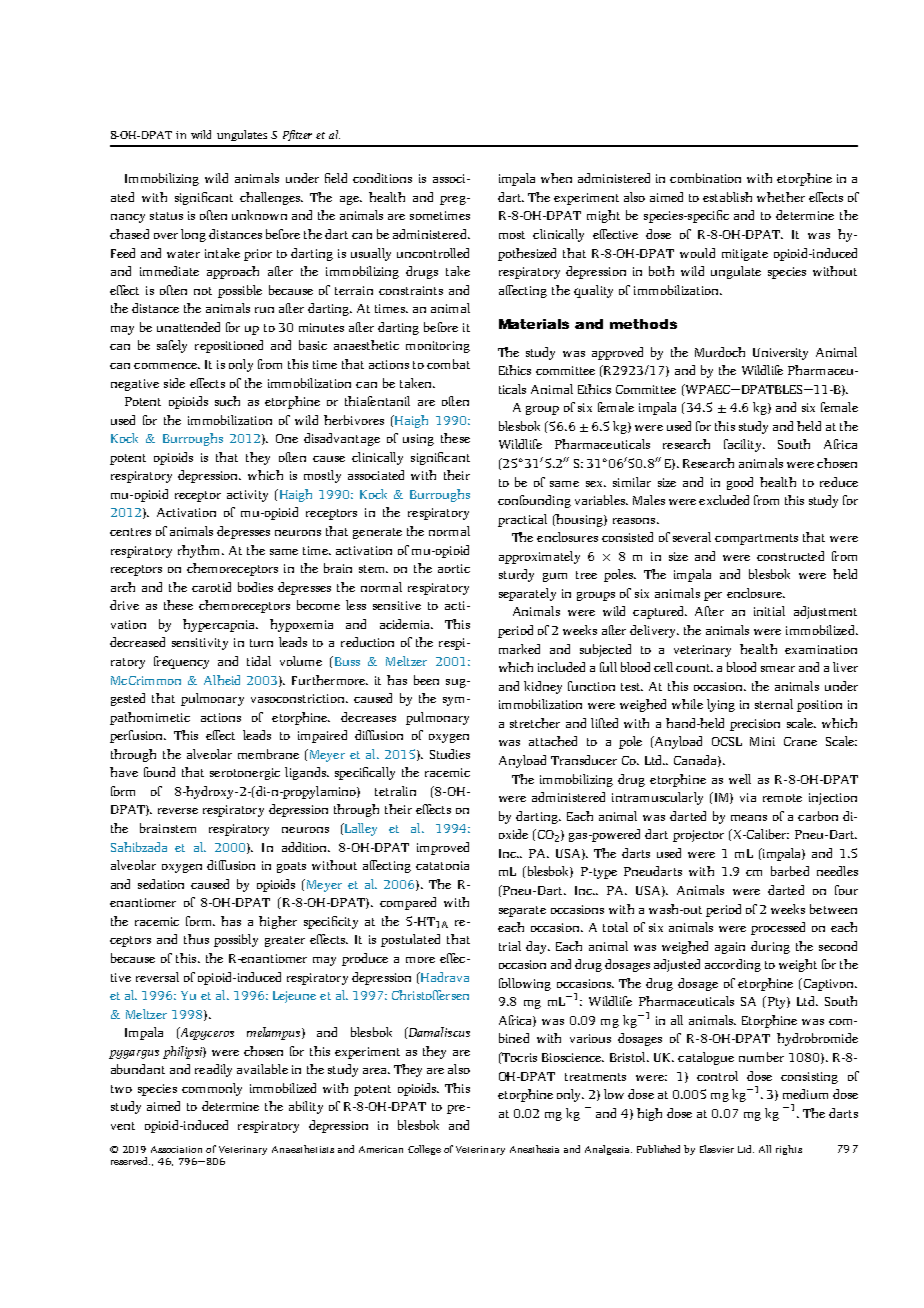 The height and width of the screenshot is (1308, 924). I want to click on aortic, so click(454, 568).
